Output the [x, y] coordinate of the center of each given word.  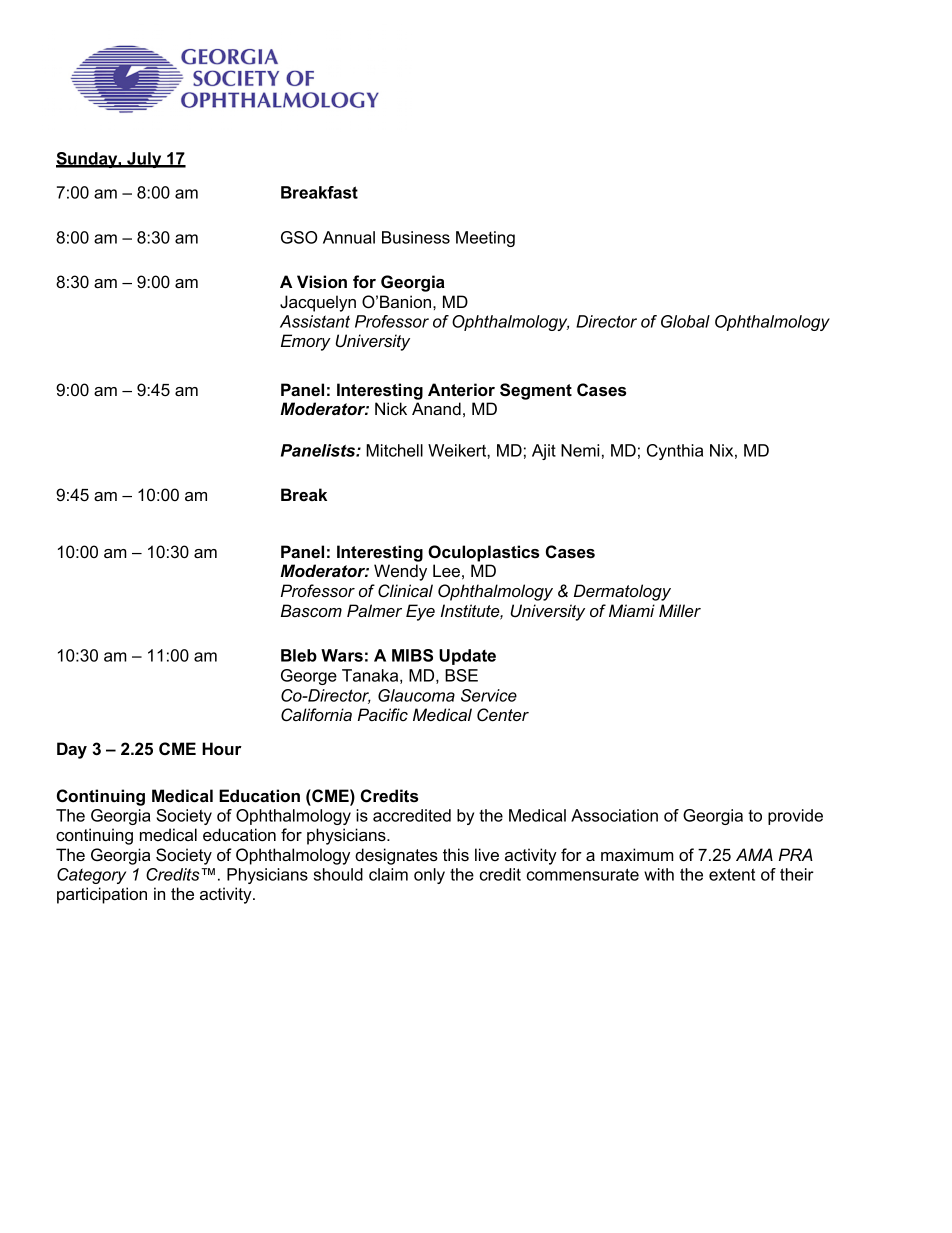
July [144, 160]
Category [91, 876]
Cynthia [675, 452]
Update [467, 657]
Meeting [485, 239]
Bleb [299, 655]
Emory [306, 342]
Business [416, 237]
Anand [436, 408]
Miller [680, 610]
